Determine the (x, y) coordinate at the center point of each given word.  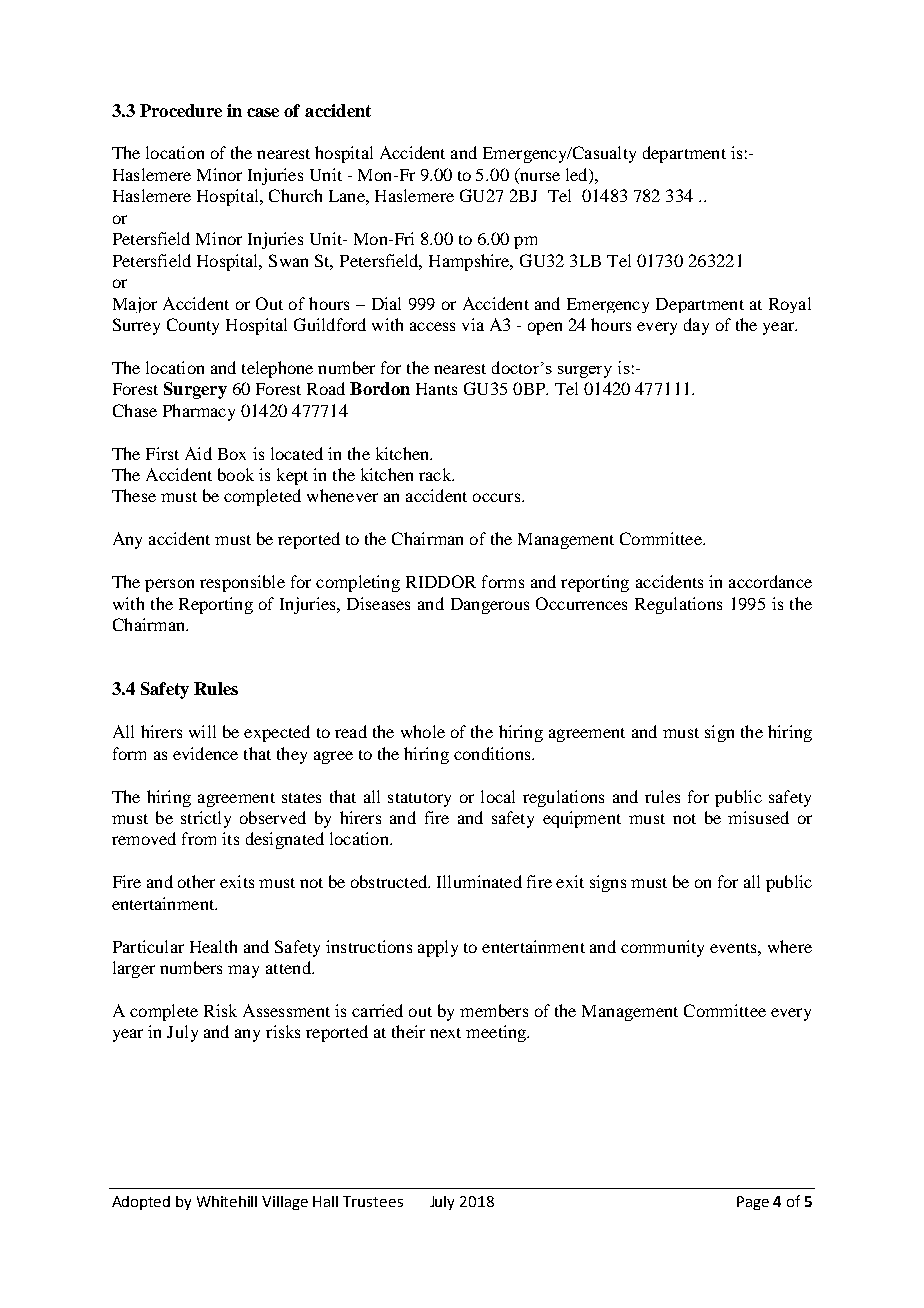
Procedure (181, 110)
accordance (770, 581)
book (236, 474)
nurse (539, 178)
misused (758, 817)
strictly (206, 819)
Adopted (141, 1203)
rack (436, 474)
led (578, 176)
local (498, 796)
